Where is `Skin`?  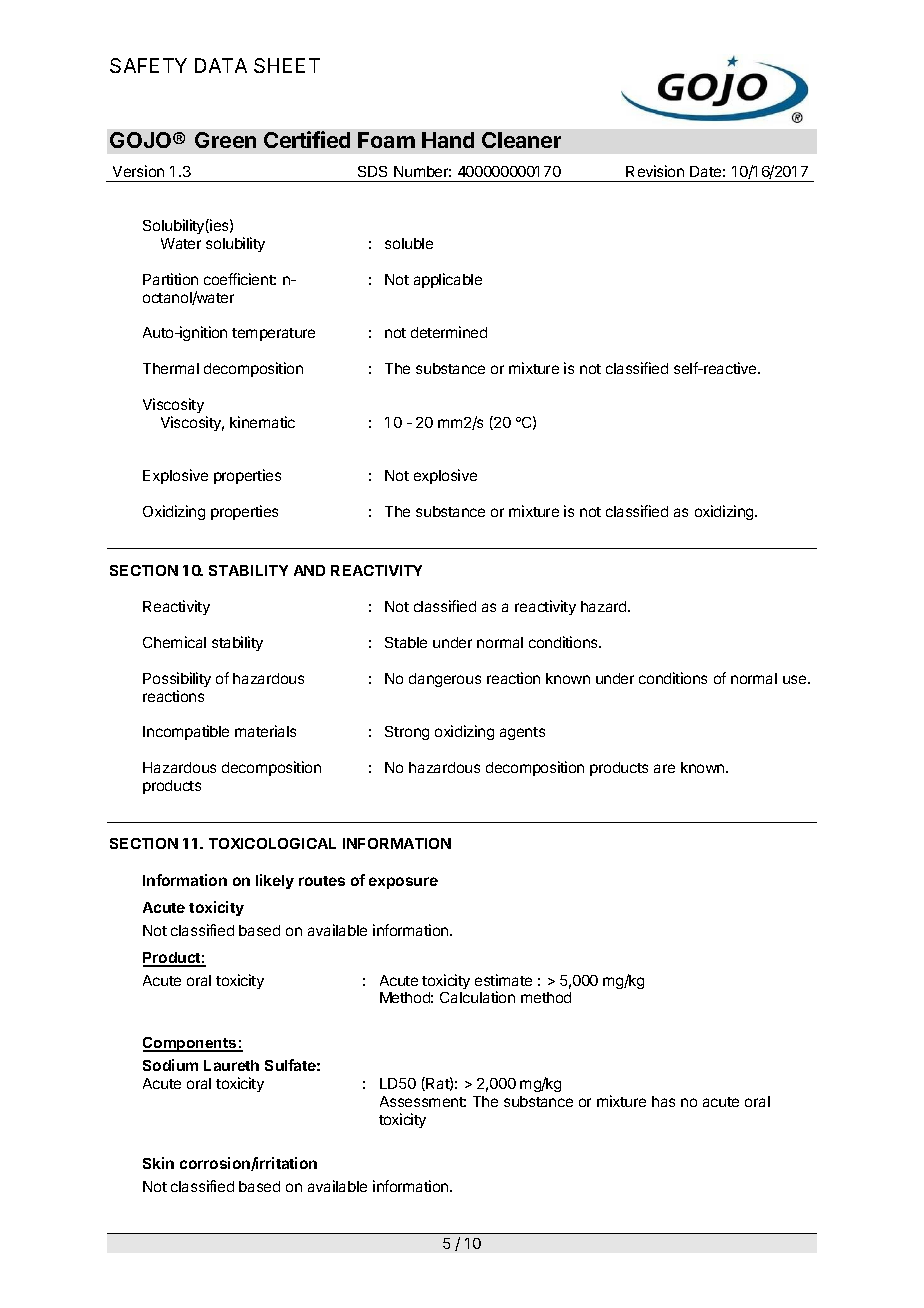
Skin is located at coordinates (158, 1163).
